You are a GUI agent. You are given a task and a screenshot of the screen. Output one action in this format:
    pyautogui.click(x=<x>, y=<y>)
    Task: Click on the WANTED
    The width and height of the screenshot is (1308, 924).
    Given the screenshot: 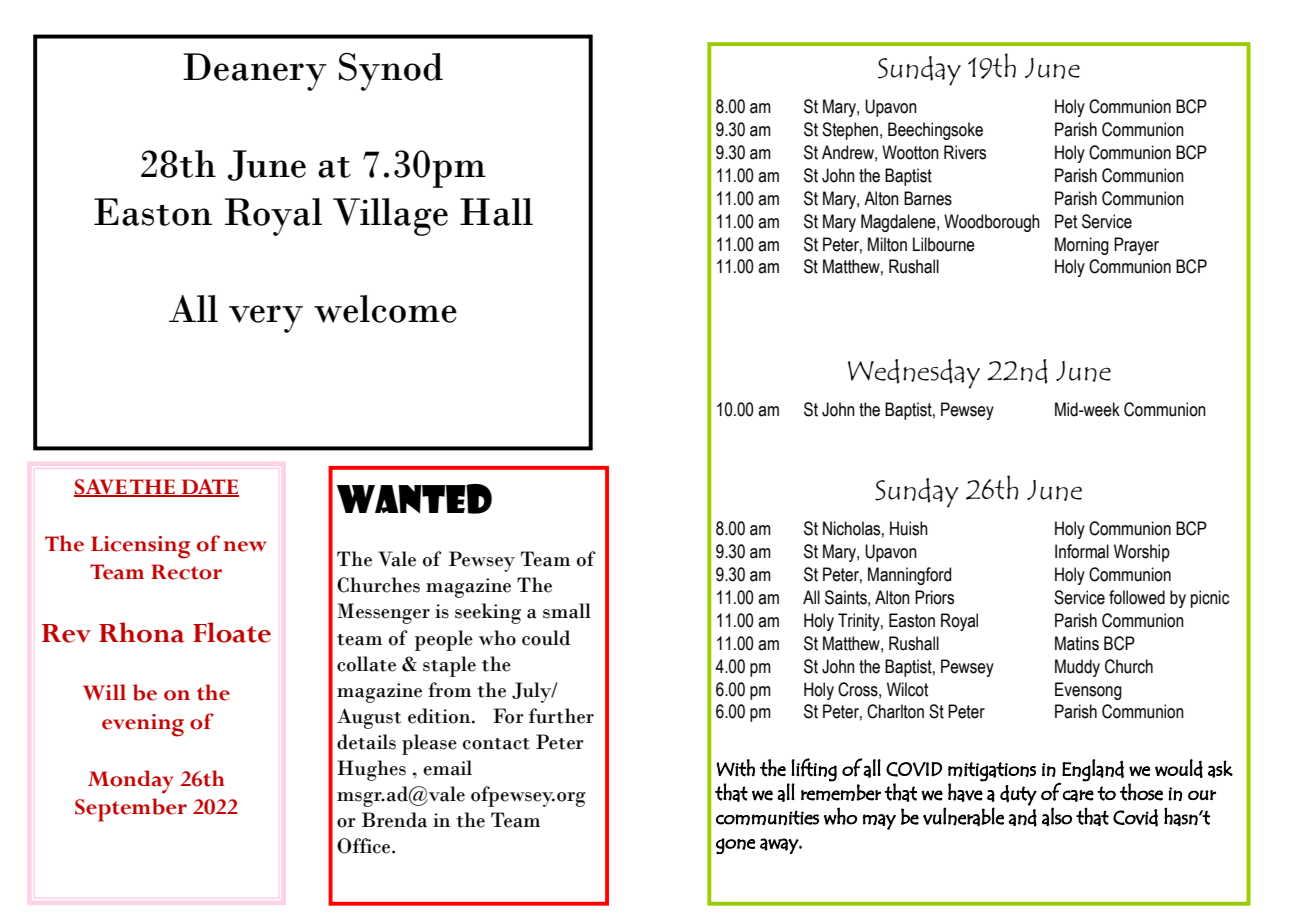 What is the action you would take?
    pyautogui.click(x=414, y=499)
